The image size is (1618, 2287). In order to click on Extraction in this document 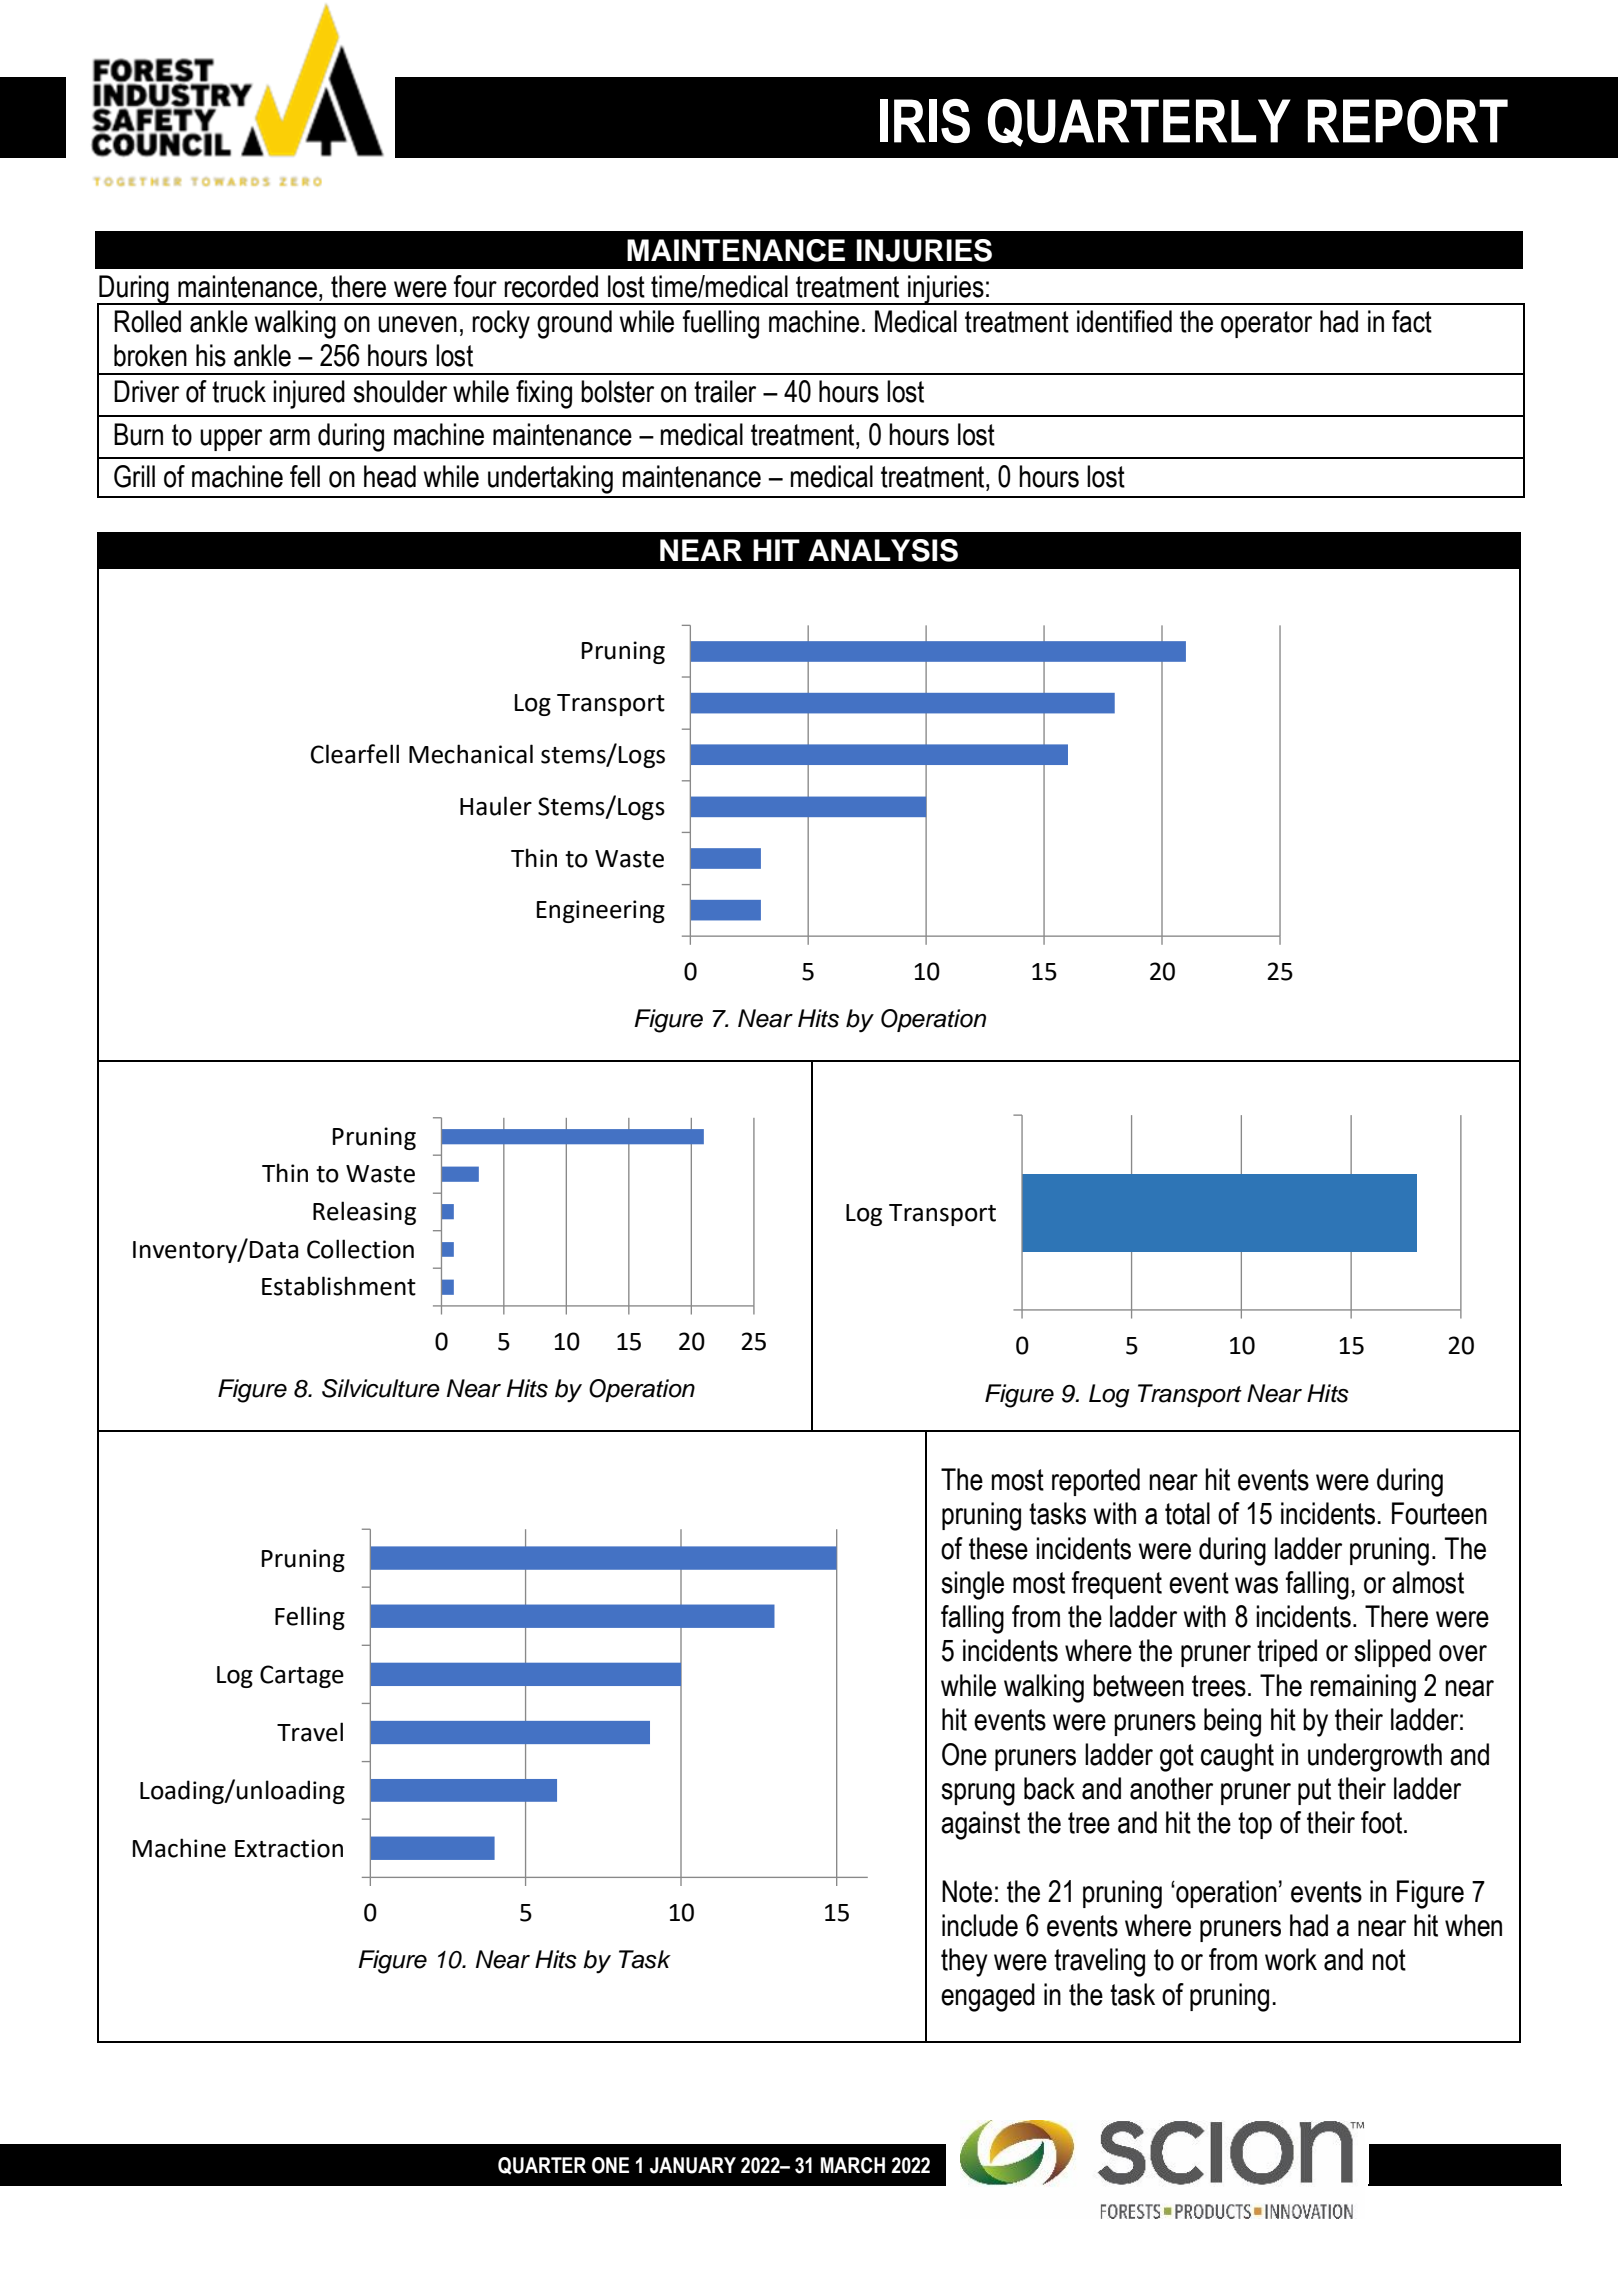, I will do `click(289, 1848)`.
